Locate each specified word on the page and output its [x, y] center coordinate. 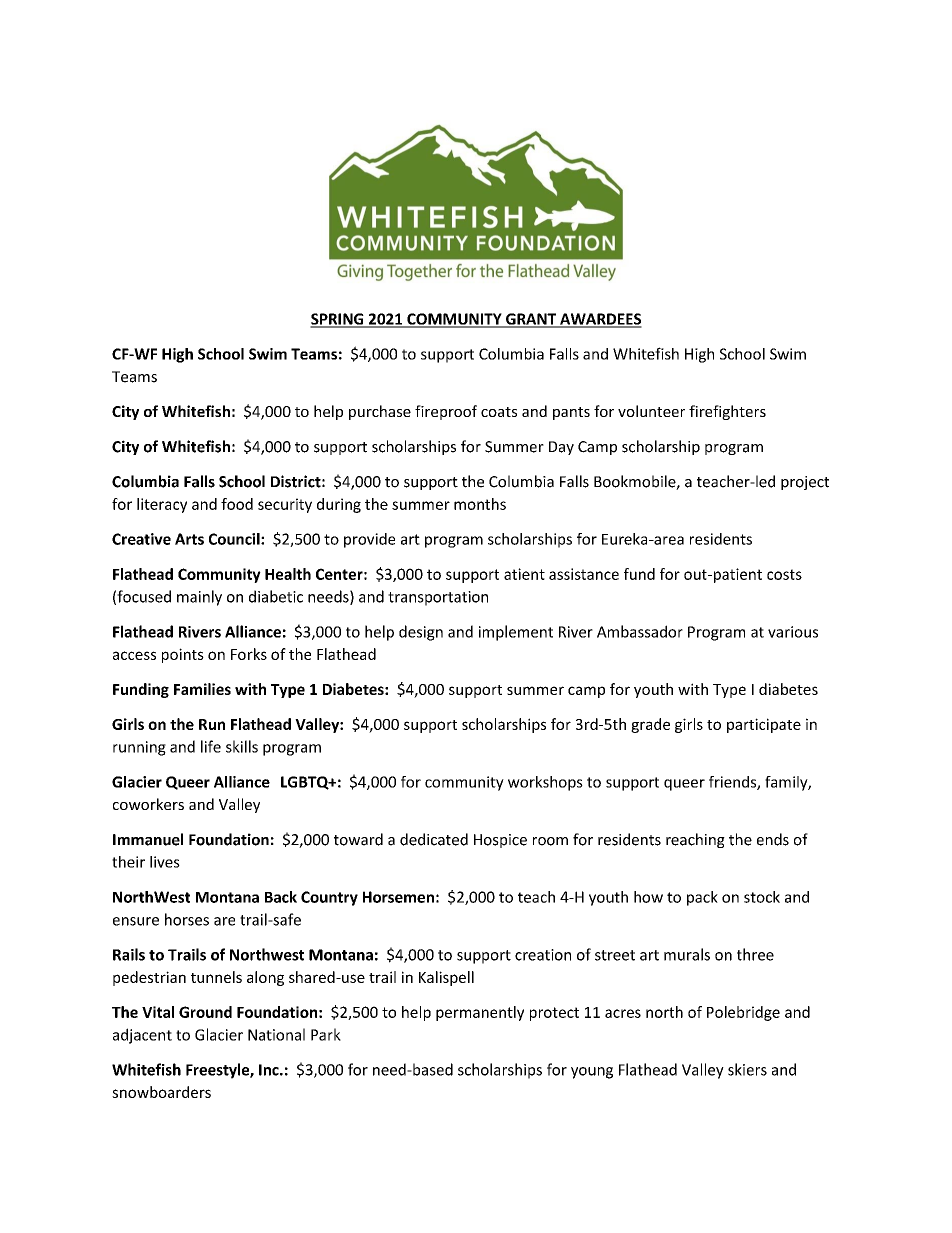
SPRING [338, 320]
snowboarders [161, 1092]
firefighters [727, 412]
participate [764, 725]
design [421, 633]
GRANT [531, 320]
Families [202, 689]
